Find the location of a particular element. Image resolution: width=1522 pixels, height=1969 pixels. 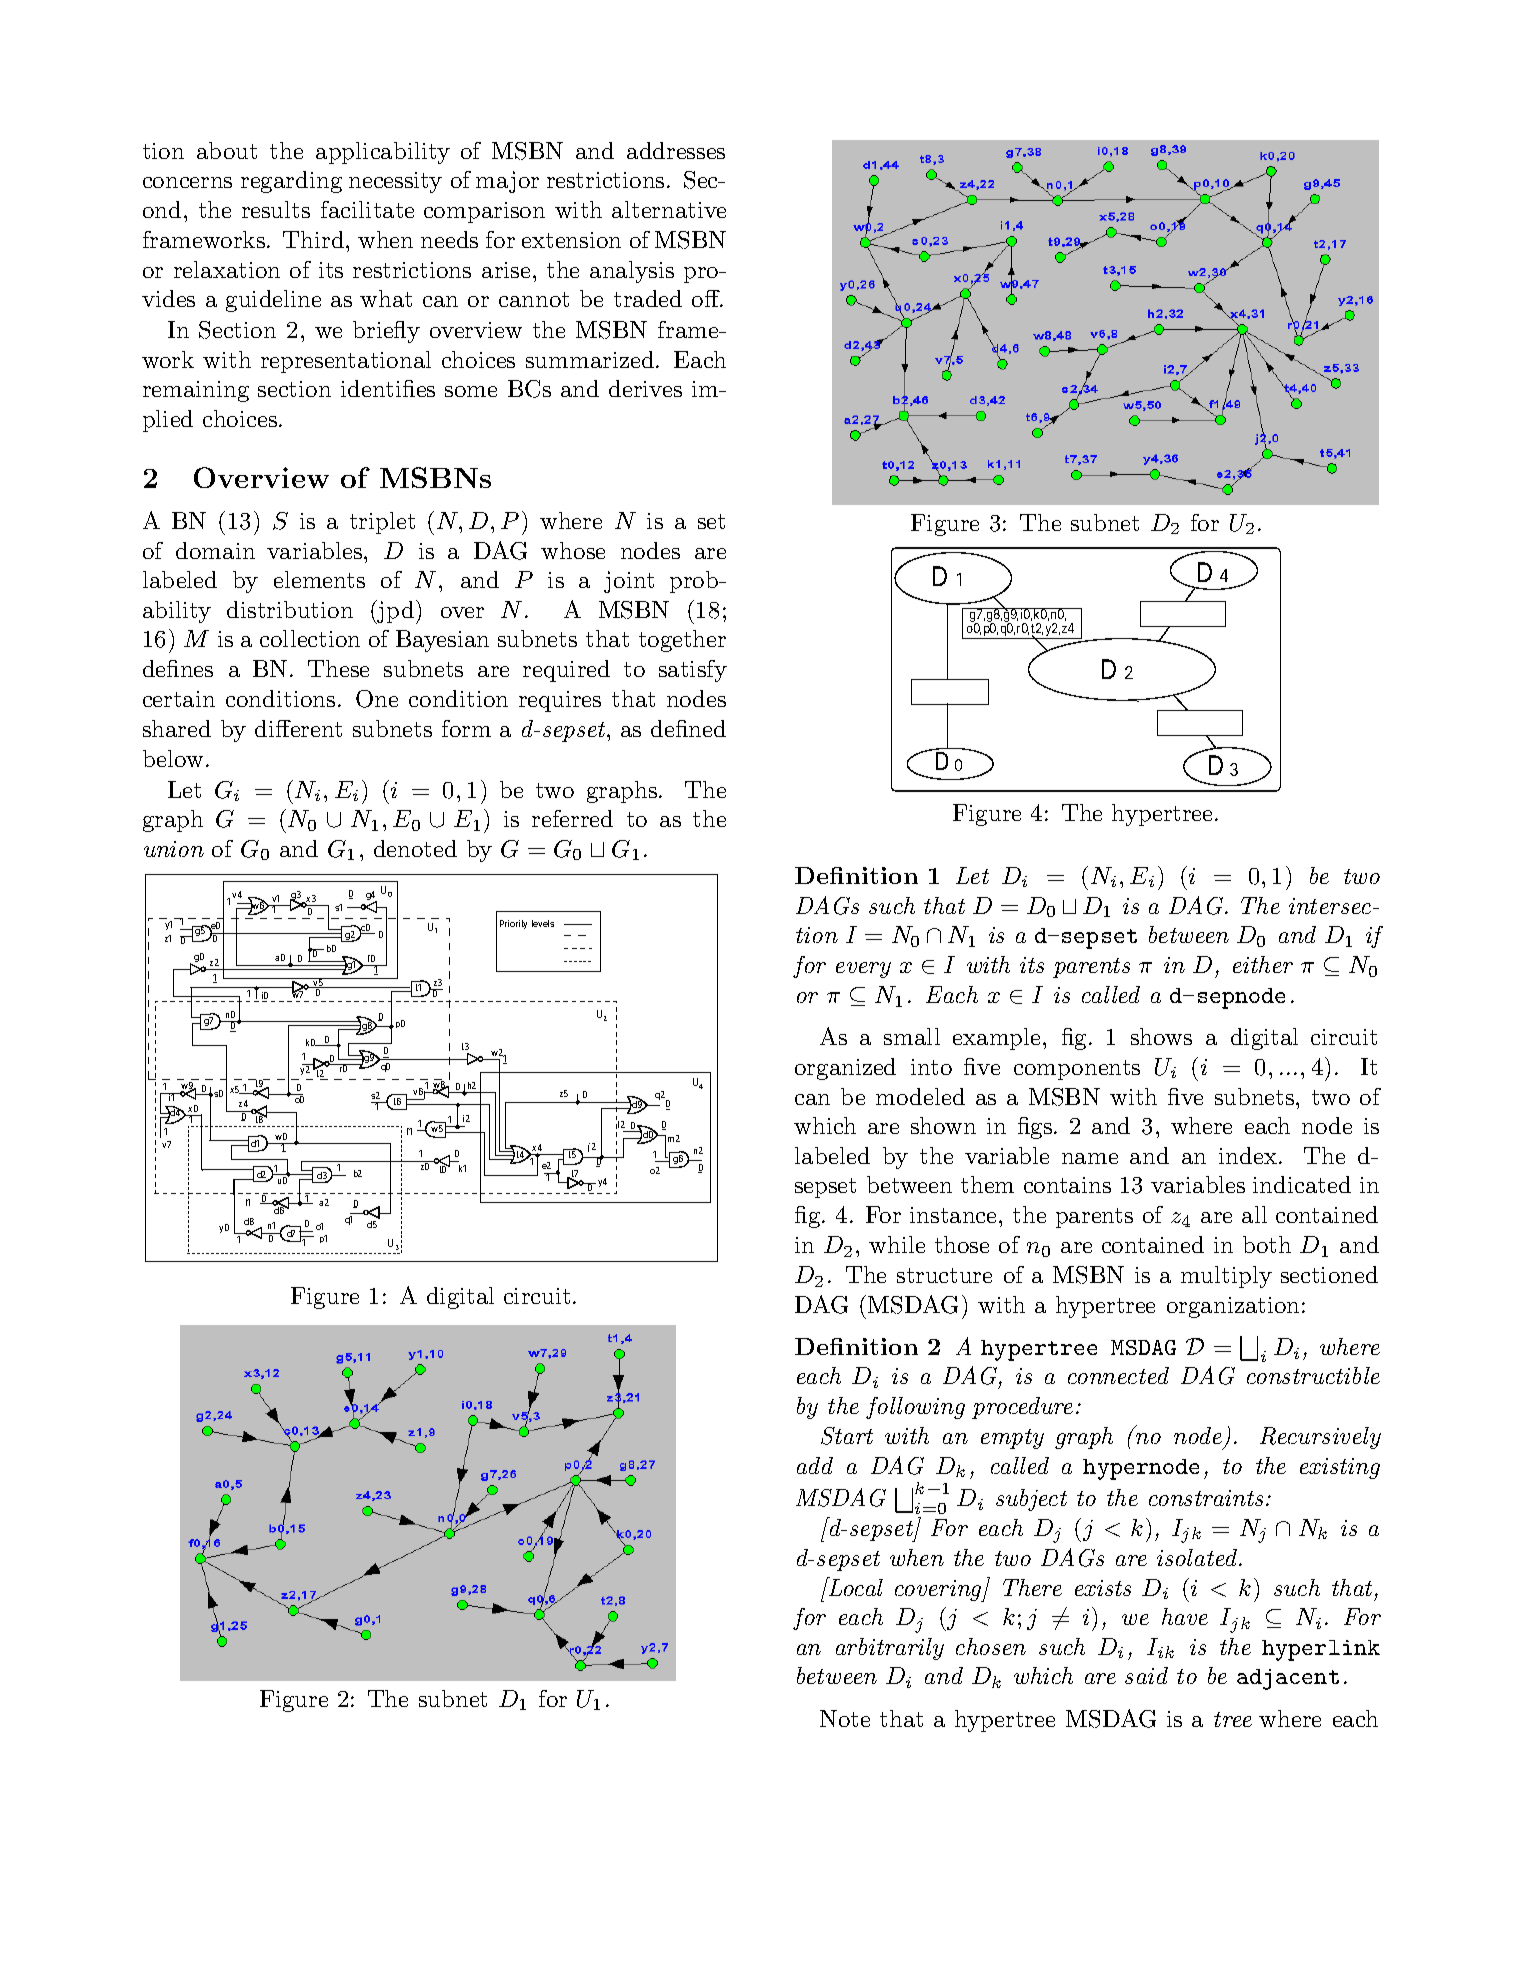

regarding is located at coordinates (291, 182).
